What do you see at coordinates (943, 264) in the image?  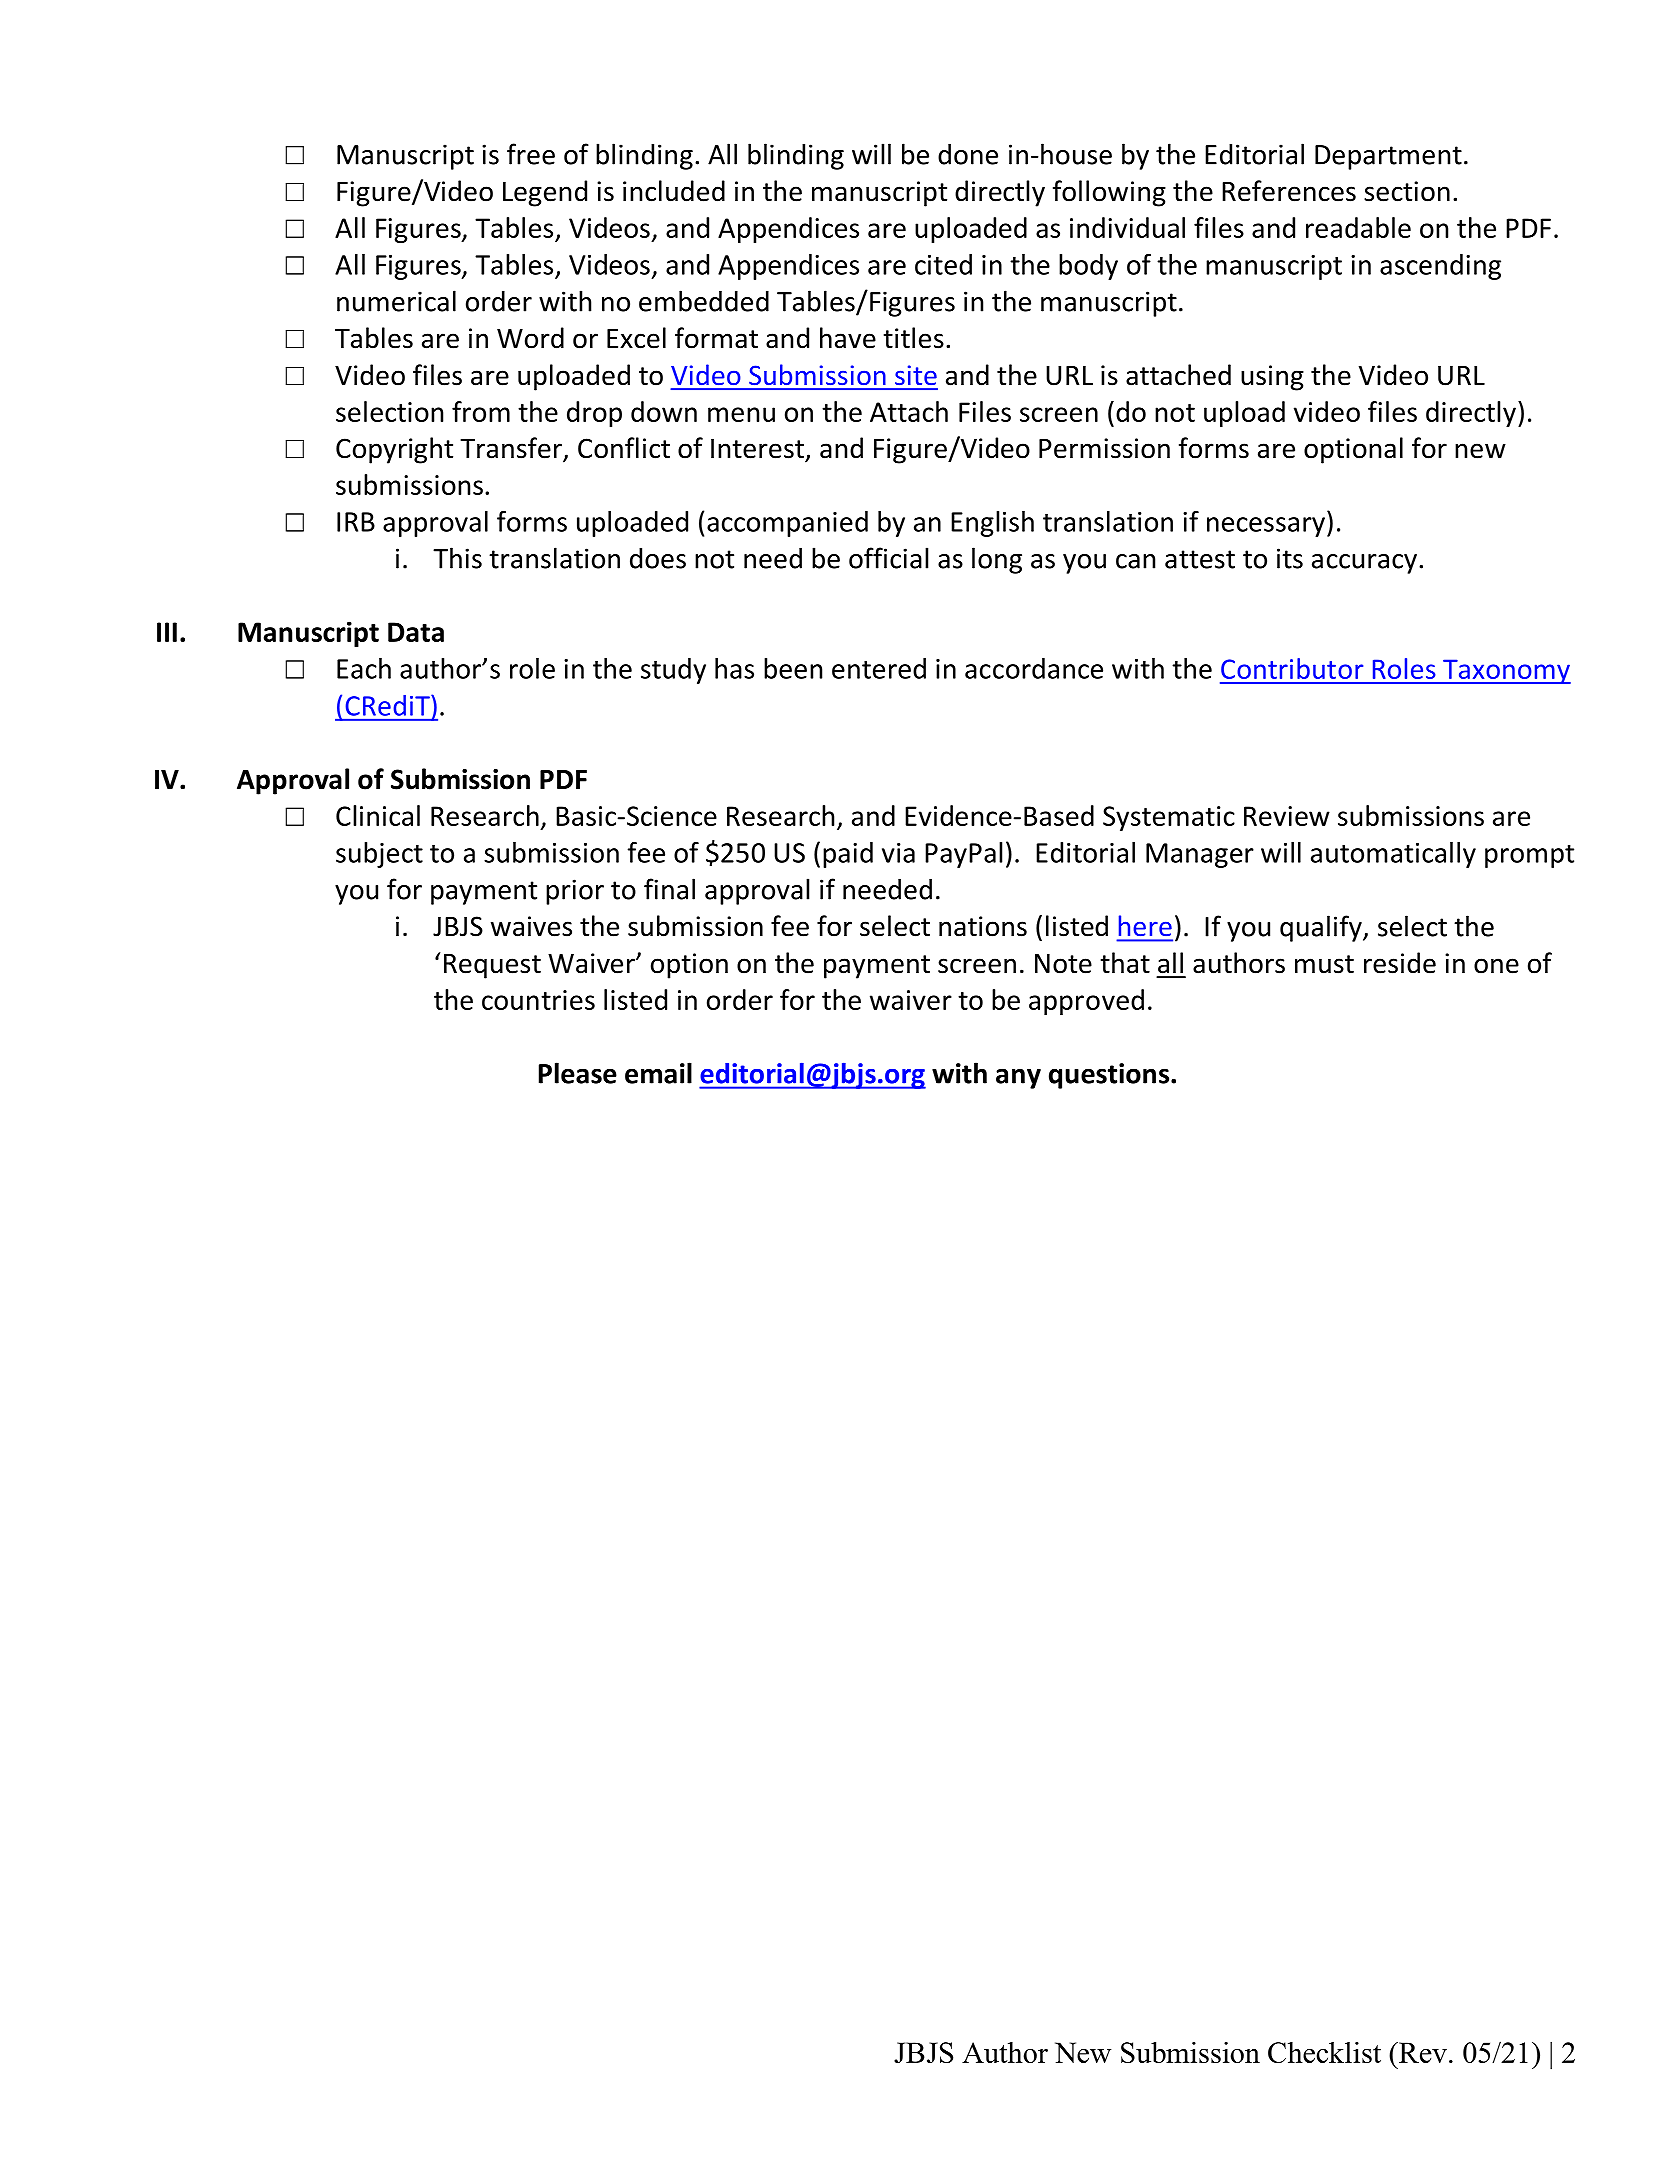 I see `cited` at bounding box center [943, 264].
